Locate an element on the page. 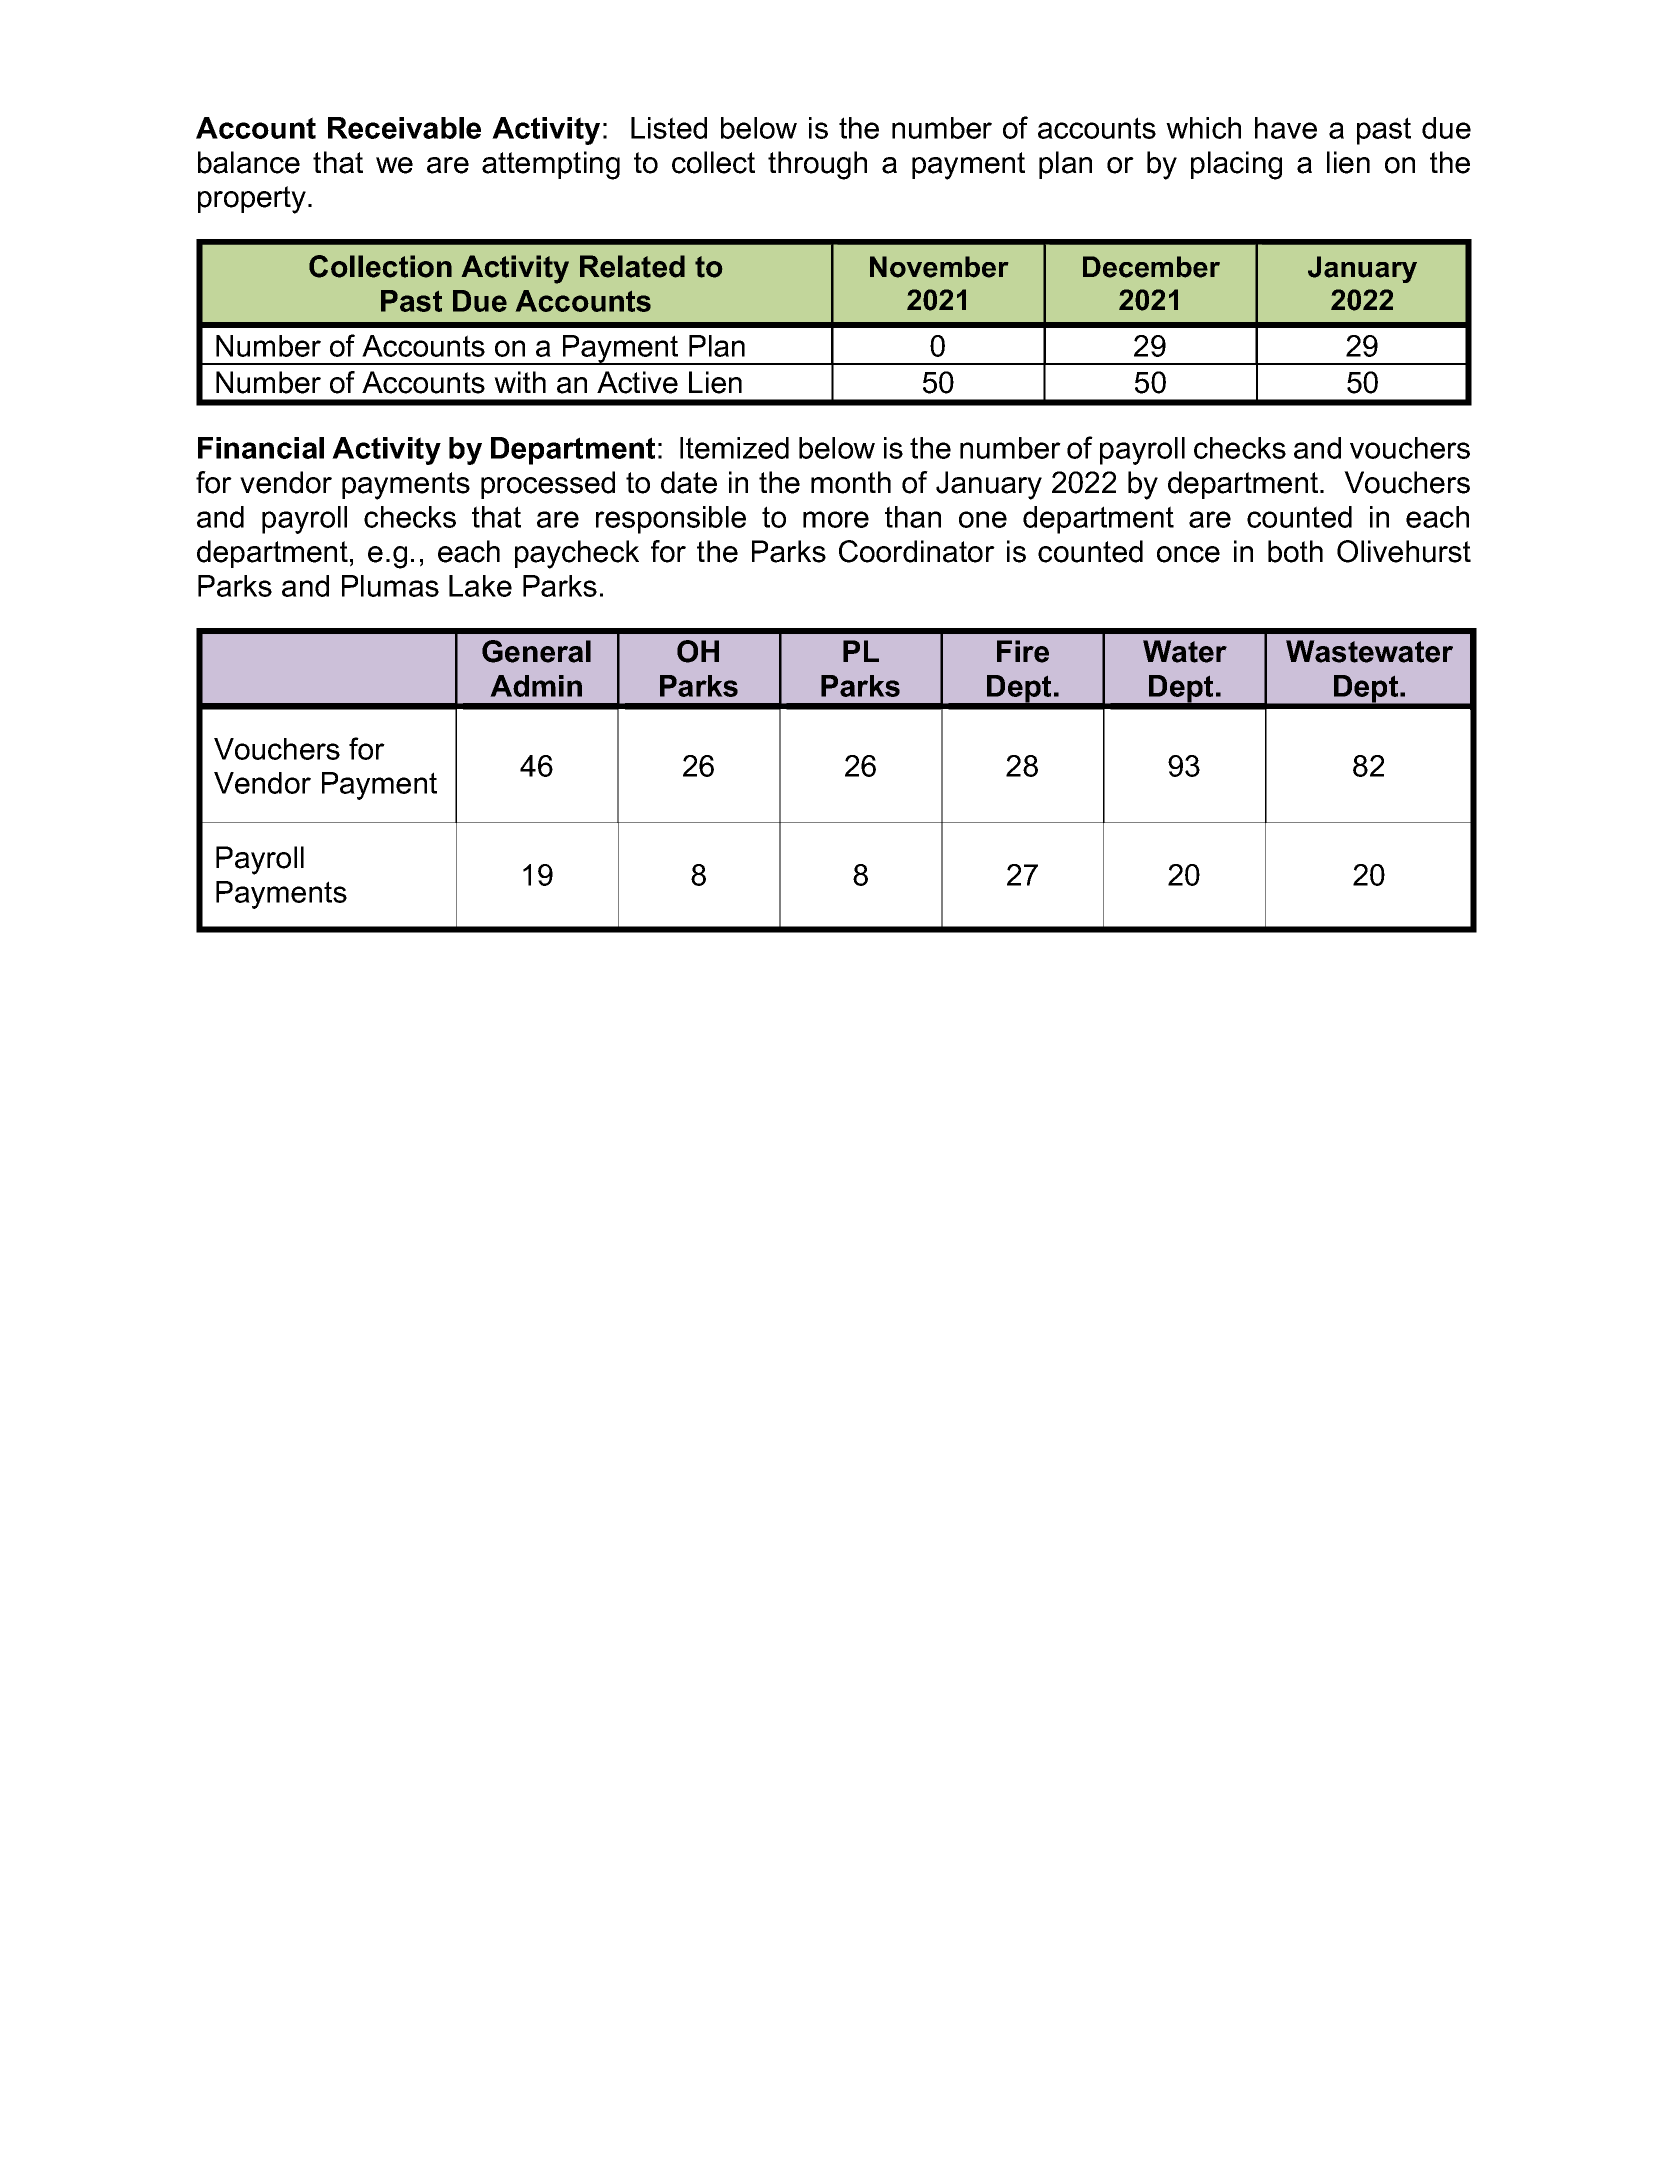 The height and width of the page is (2159, 1668). Itemized is located at coordinates (734, 448).
